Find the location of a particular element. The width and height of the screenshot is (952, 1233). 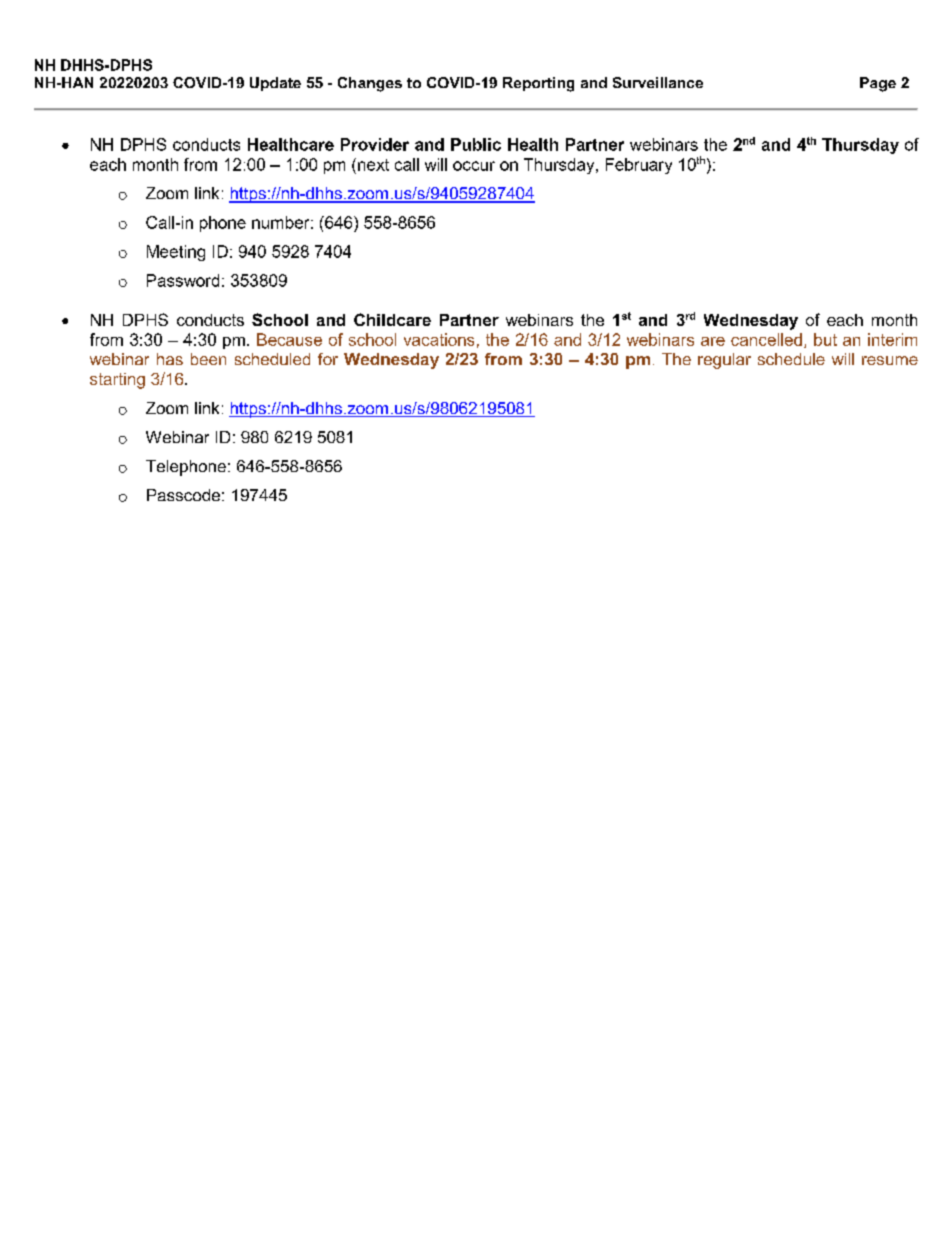

occur is located at coordinates (474, 166).
